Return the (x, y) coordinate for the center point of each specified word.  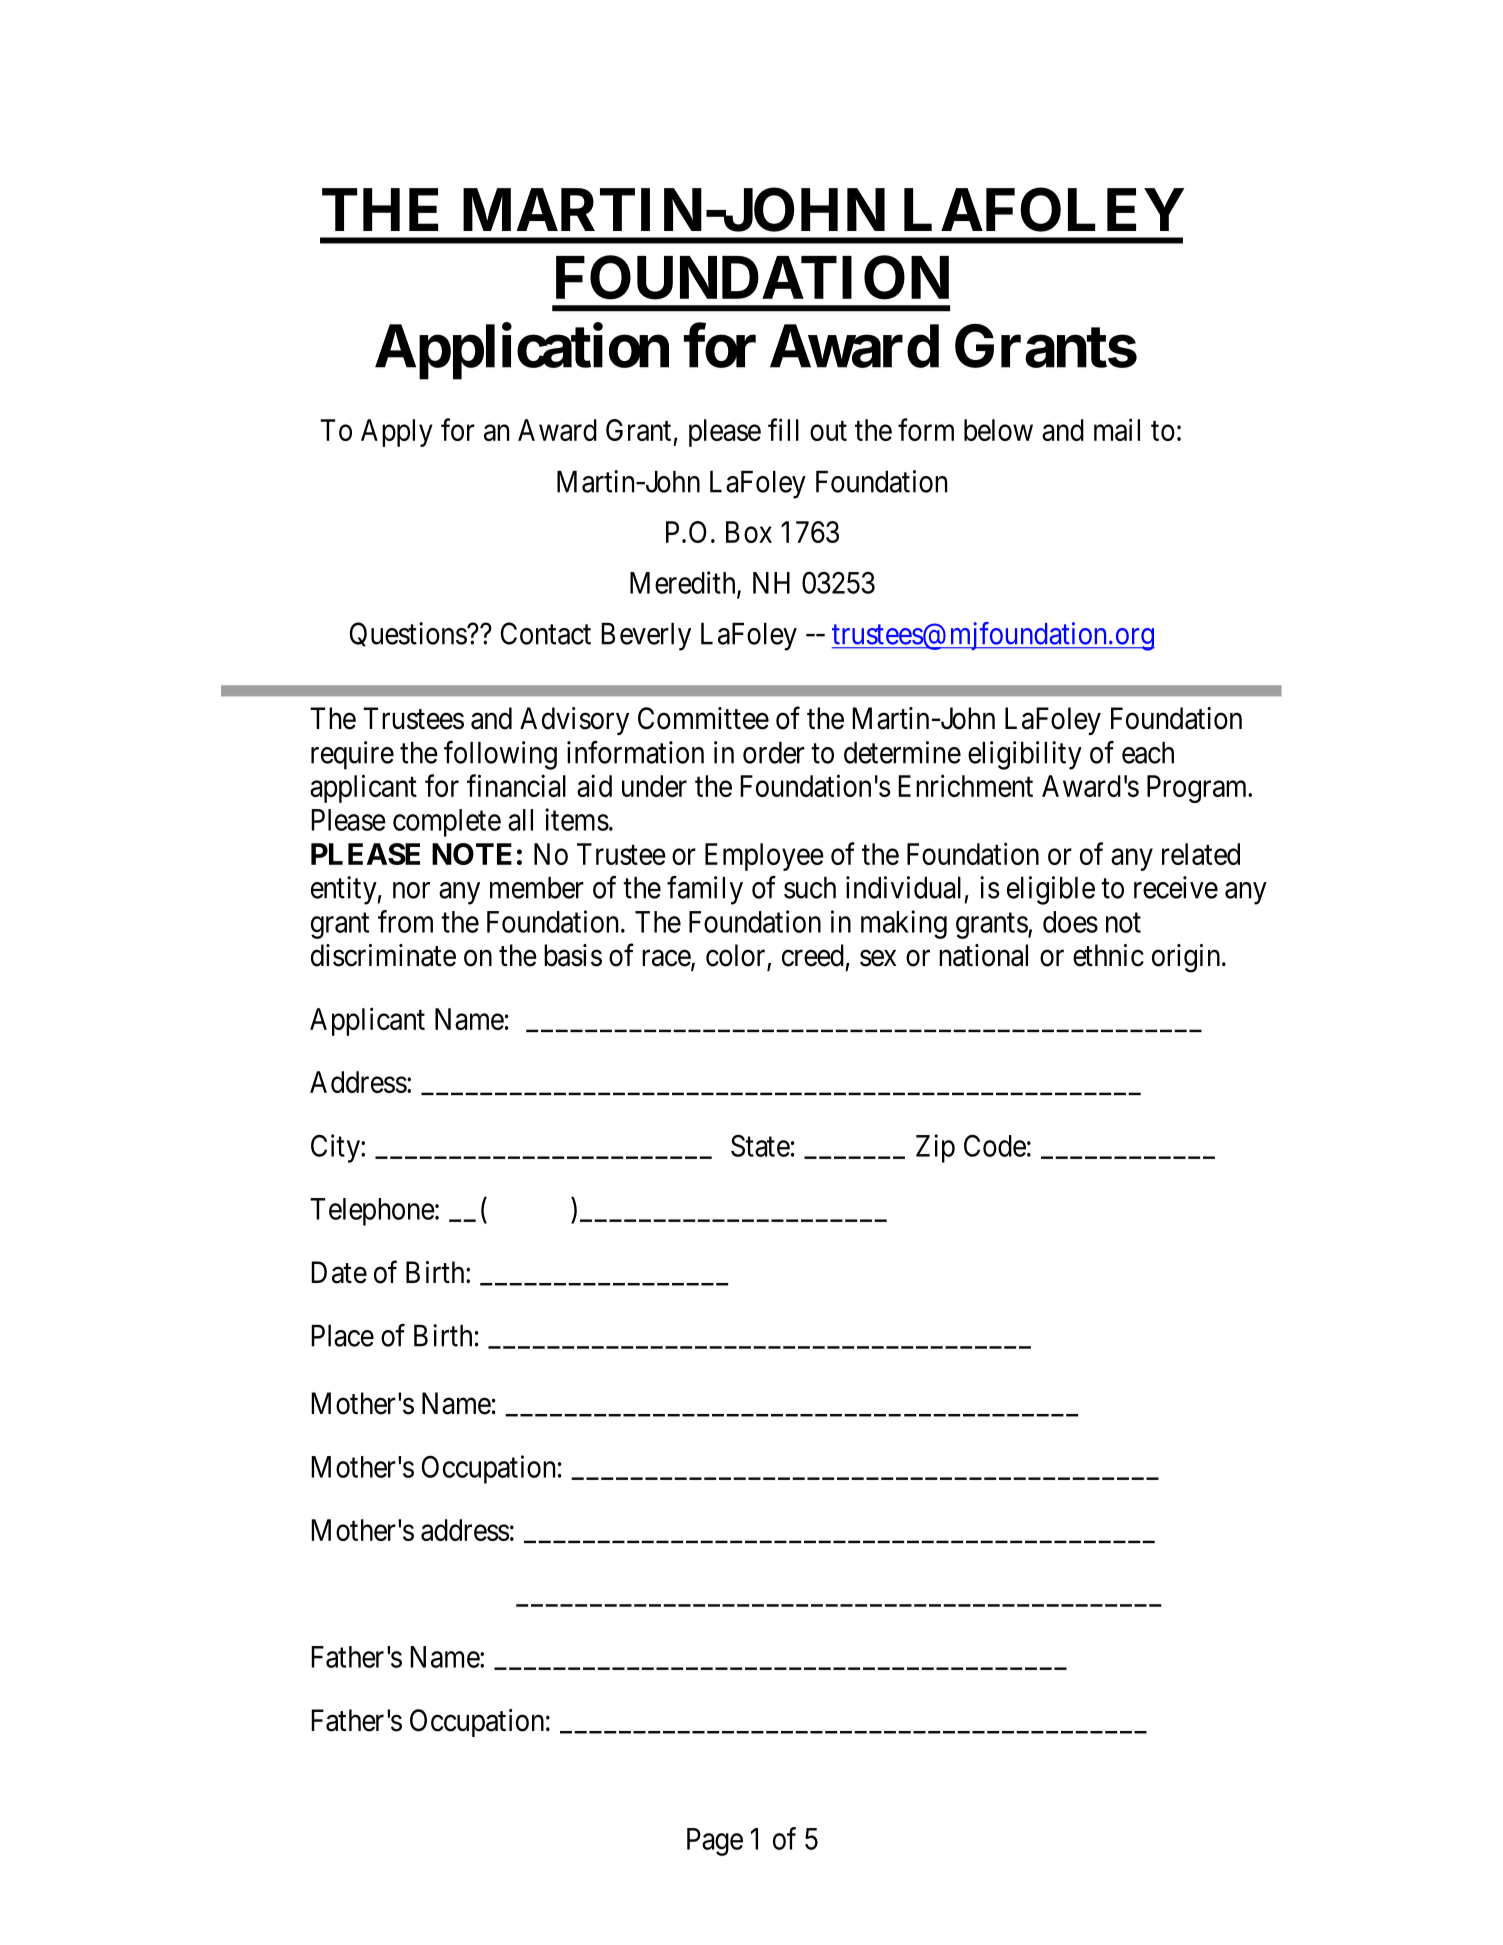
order (774, 753)
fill (783, 429)
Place (342, 1336)
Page (715, 1842)
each (1148, 753)
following (500, 755)
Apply (397, 433)
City (336, 1148)
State (760, 1146)
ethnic (1108, 955)
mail (1117, 429)
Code (995, 1145)
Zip (935, 1148)
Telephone (372, 1212)
